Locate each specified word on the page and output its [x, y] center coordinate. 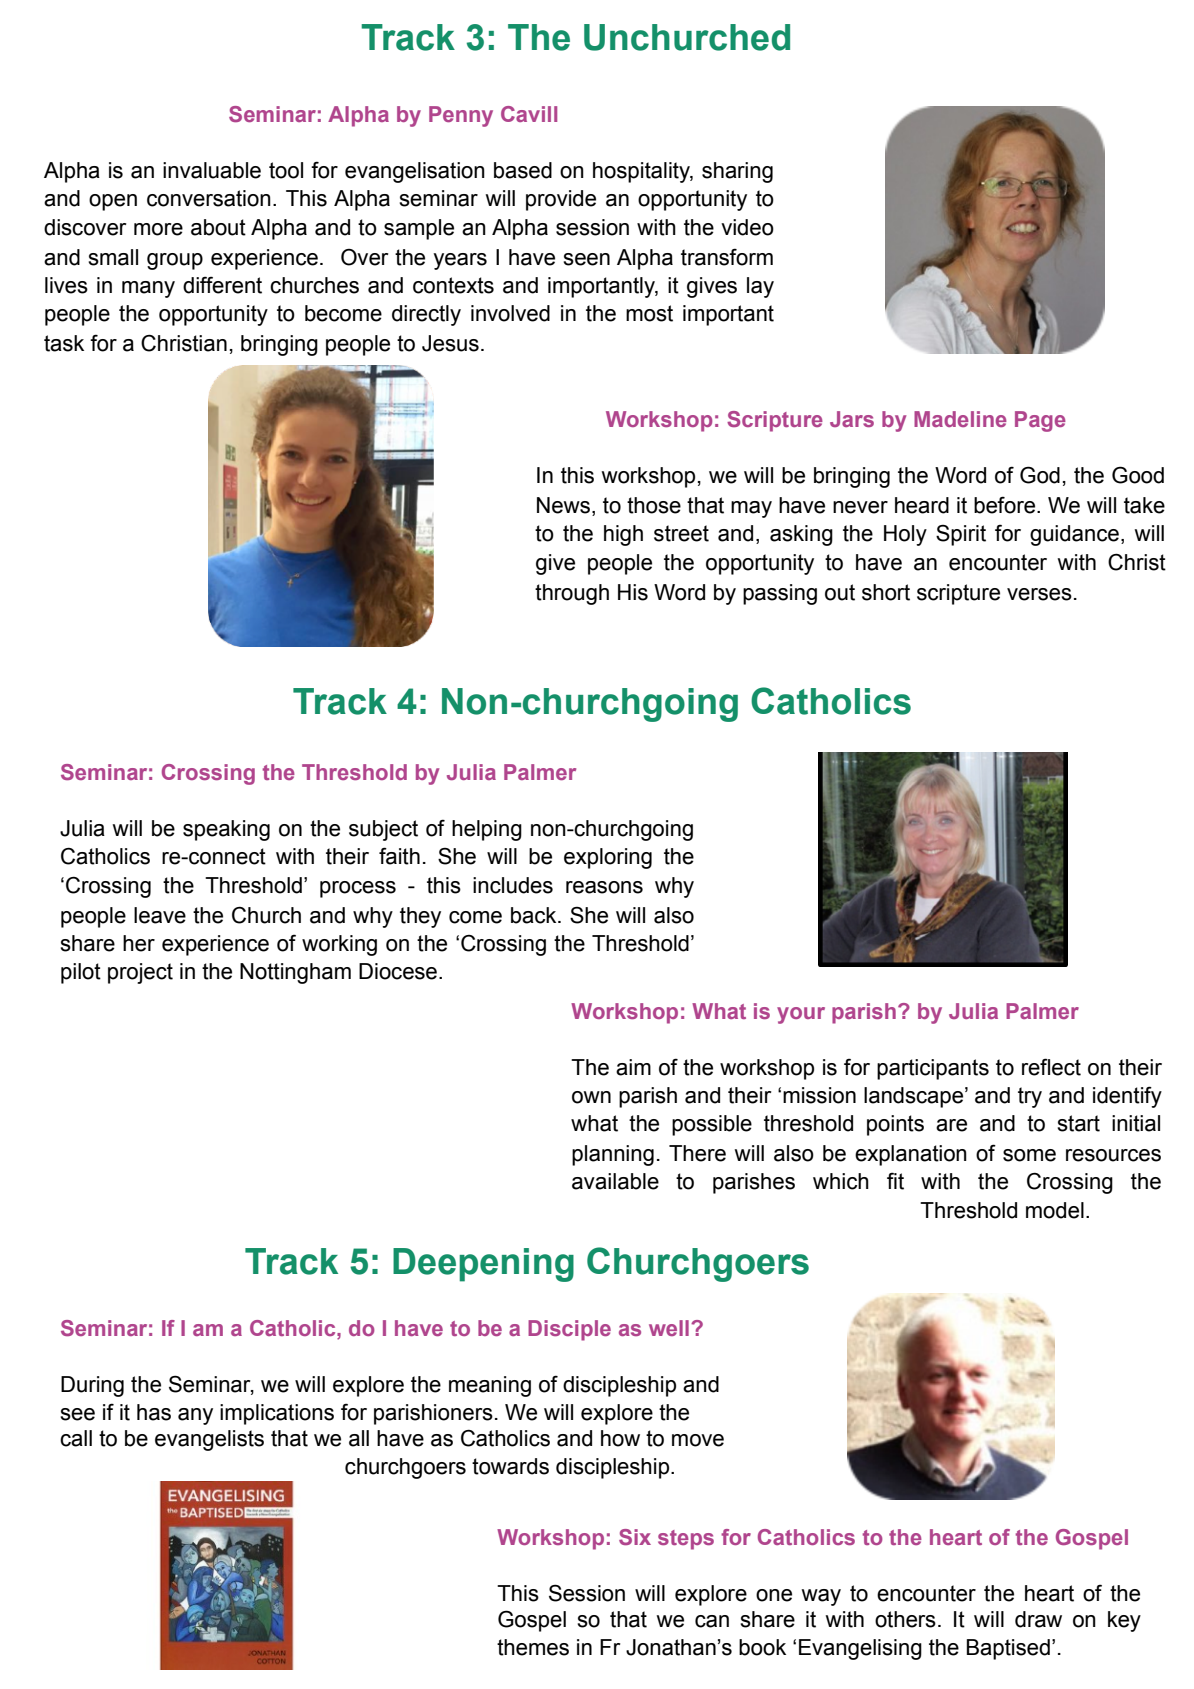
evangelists [209, 1440]
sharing [737, 172]
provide [561, 200]
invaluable [212, 170]
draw [1038, 1619]
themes [533, 1647]
